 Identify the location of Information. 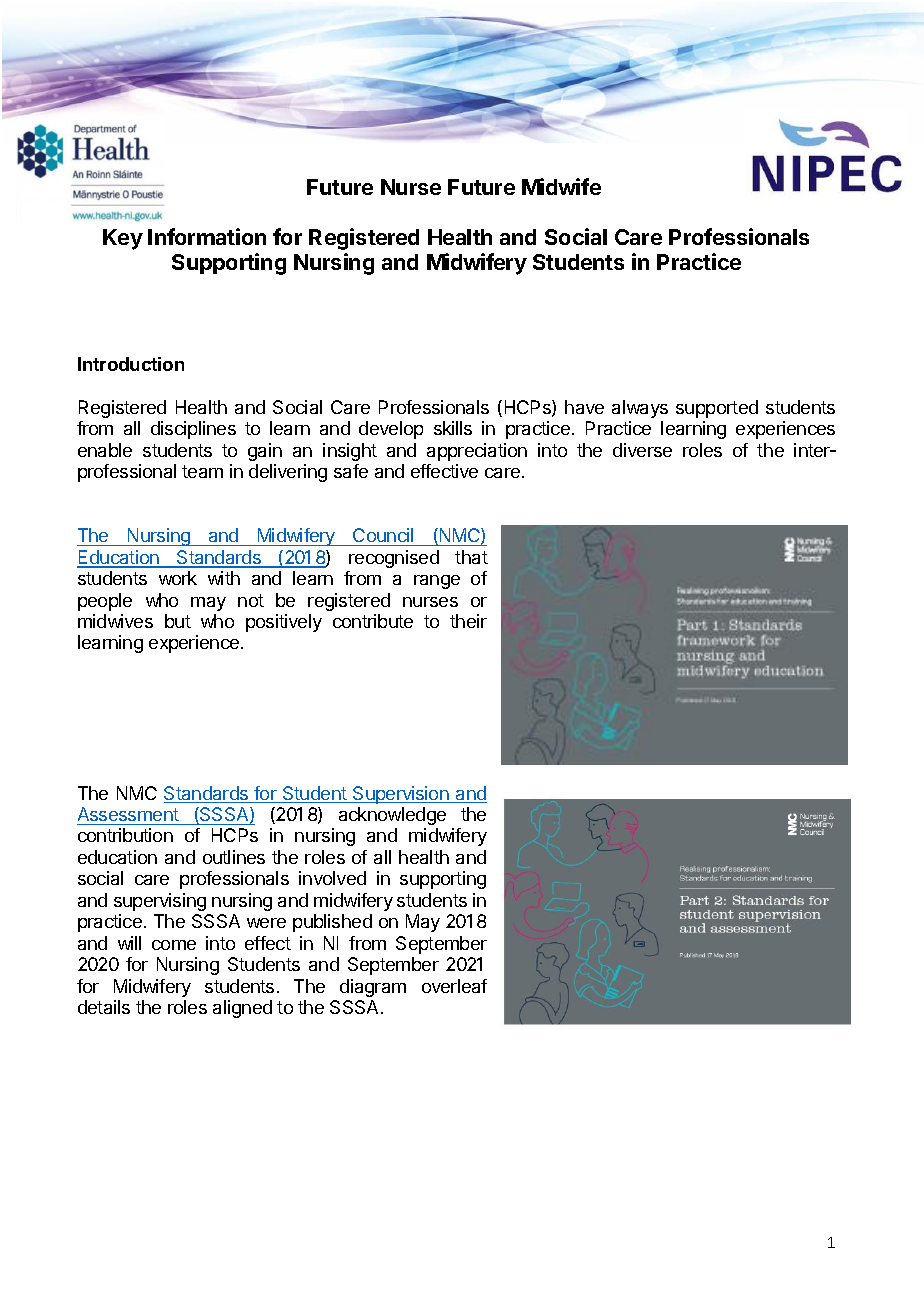
(207, 236).
